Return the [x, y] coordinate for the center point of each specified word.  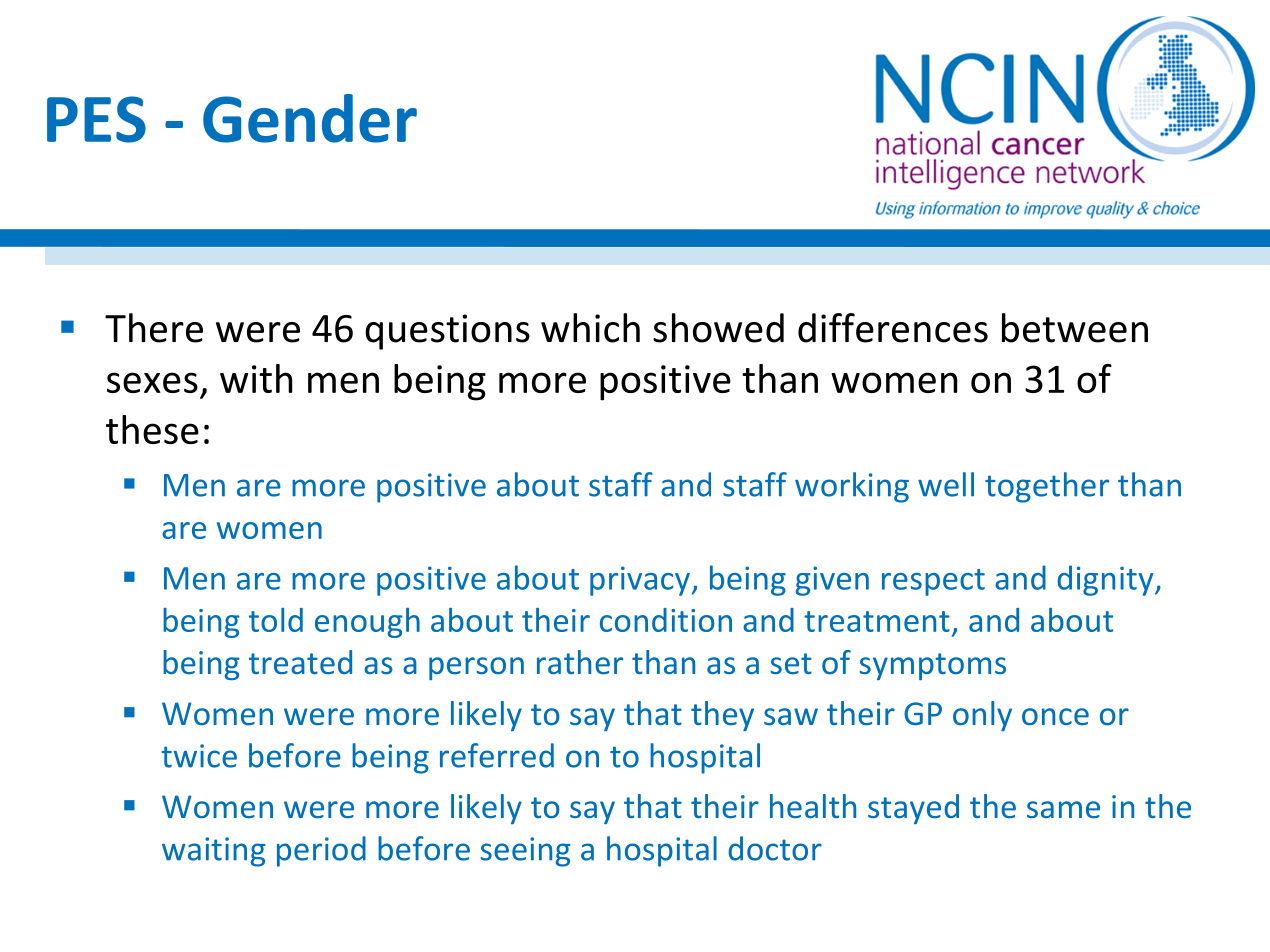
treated [300, 662]
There [154, 328]
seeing [525, 852]
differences [893, 328]
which [590, 328]
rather [580, 662]
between [1075, 328]
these [152, 429]
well [946, 484]
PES [96, 119]
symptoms [932, 666]
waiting [213, 852]
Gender [310, 118]
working [852, 487]
